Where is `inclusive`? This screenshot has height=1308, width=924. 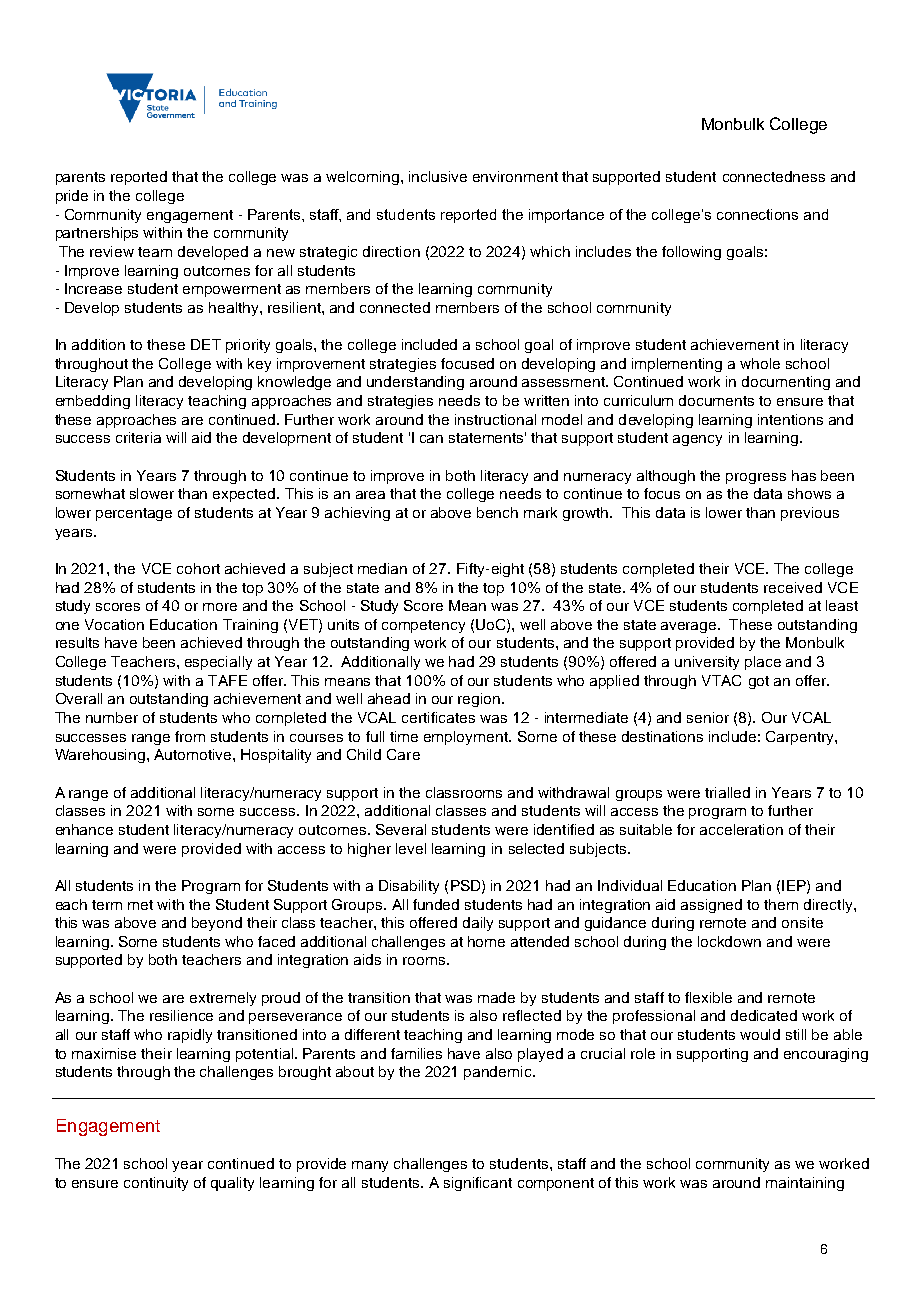 inclusive is located at coordinates (438, 176).
